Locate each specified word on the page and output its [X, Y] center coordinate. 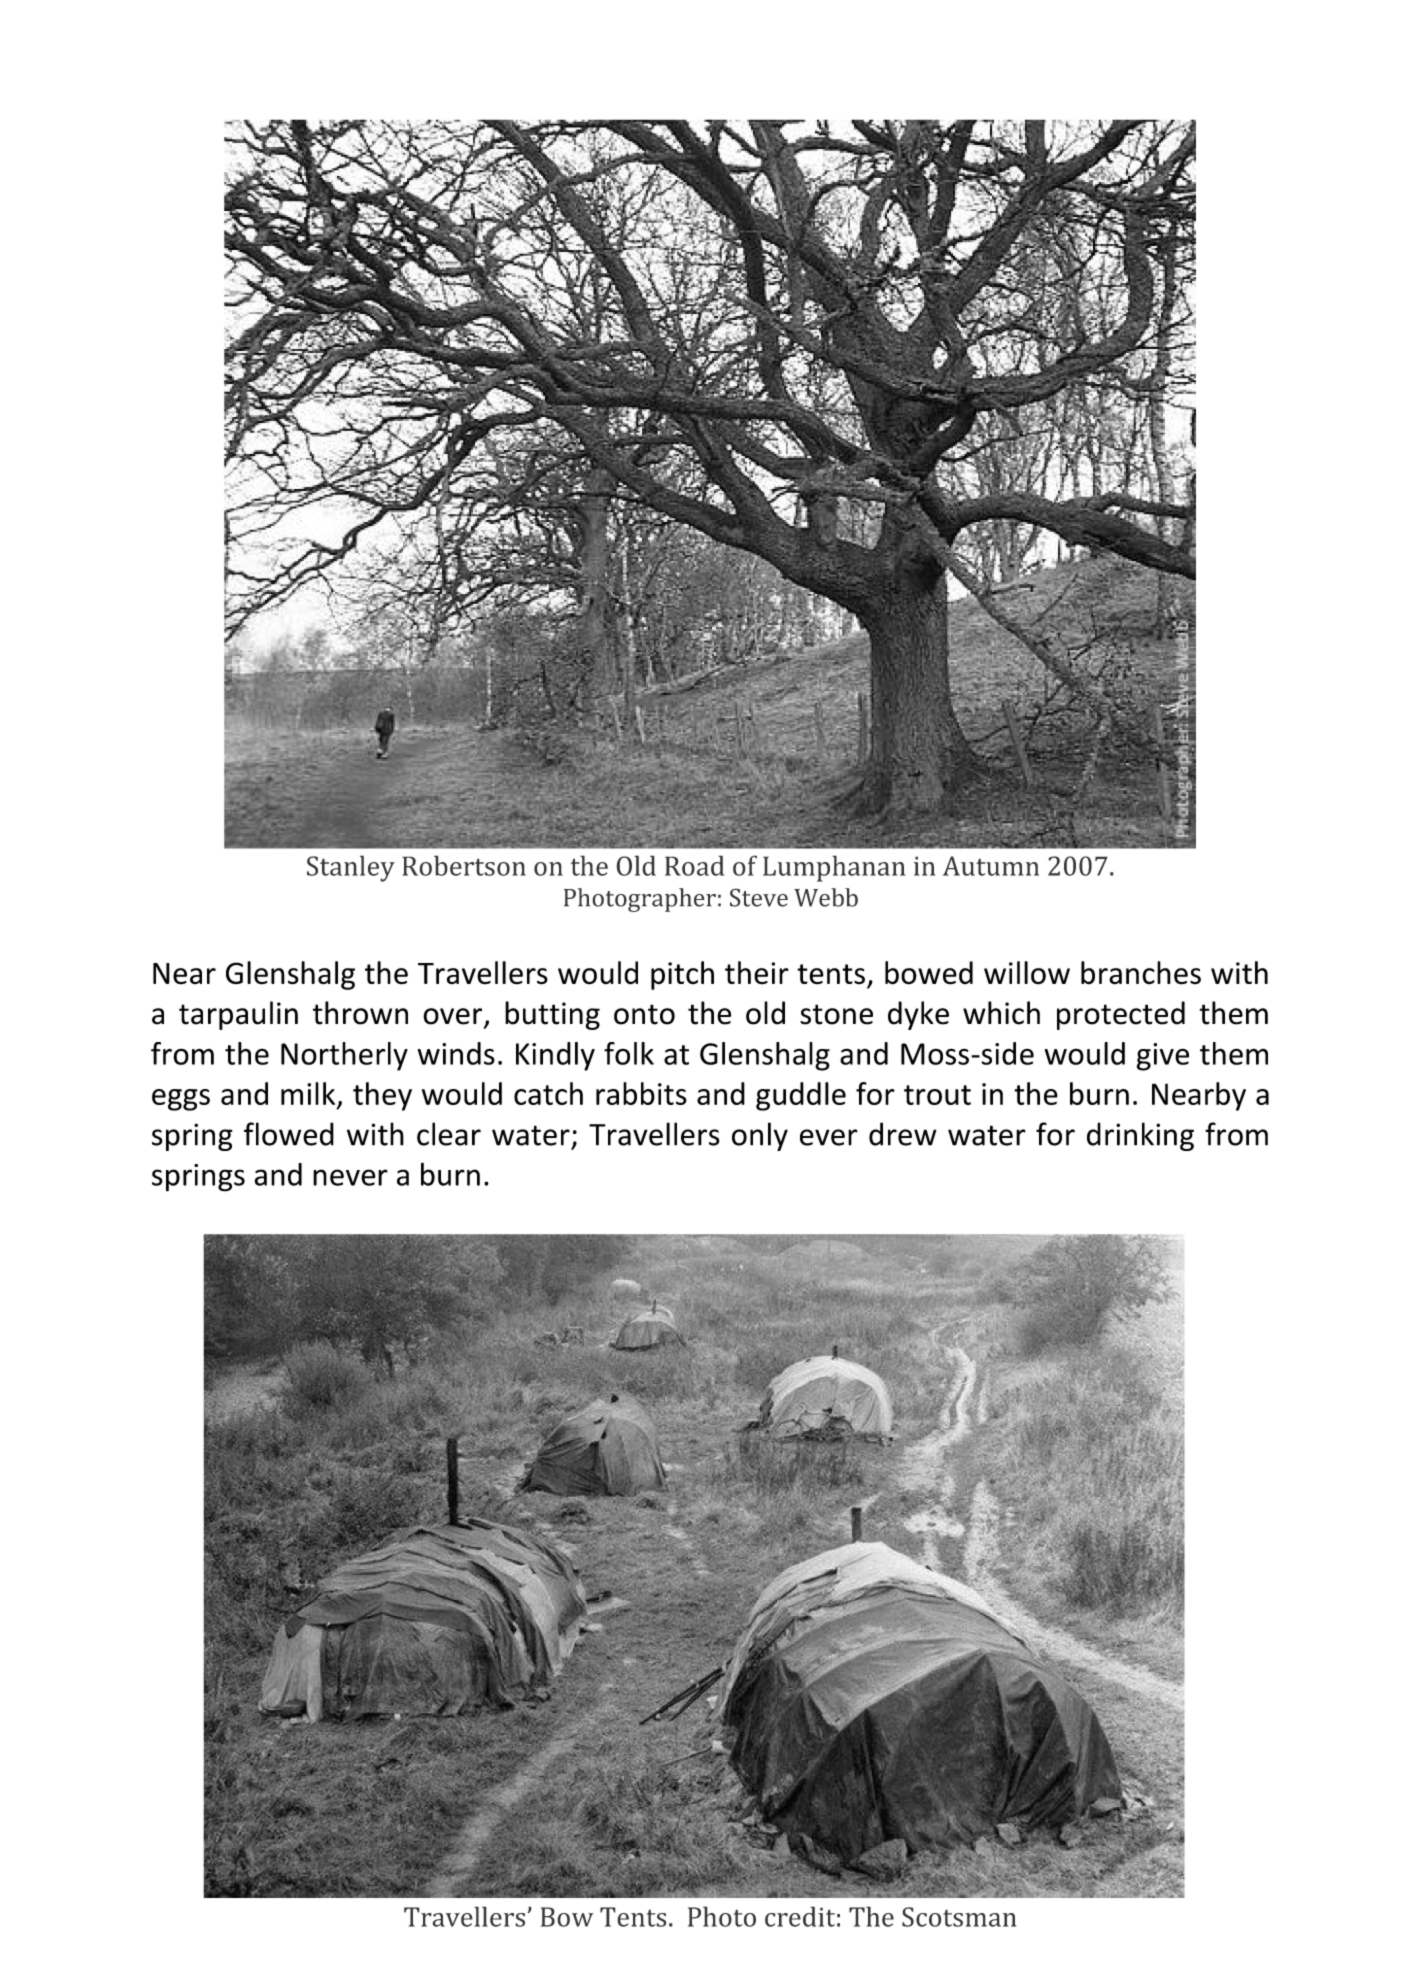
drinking [1140, 1136]
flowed [289, 1134]
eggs [181, 1100]
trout [937, 1095]
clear [449, 1134]
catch [548, 1093]
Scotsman [959, 1917]
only [760, 1136]
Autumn [991, 866]
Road [695, 865]
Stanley [351, 868]
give [1162, 1057]
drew [903, 1134]
